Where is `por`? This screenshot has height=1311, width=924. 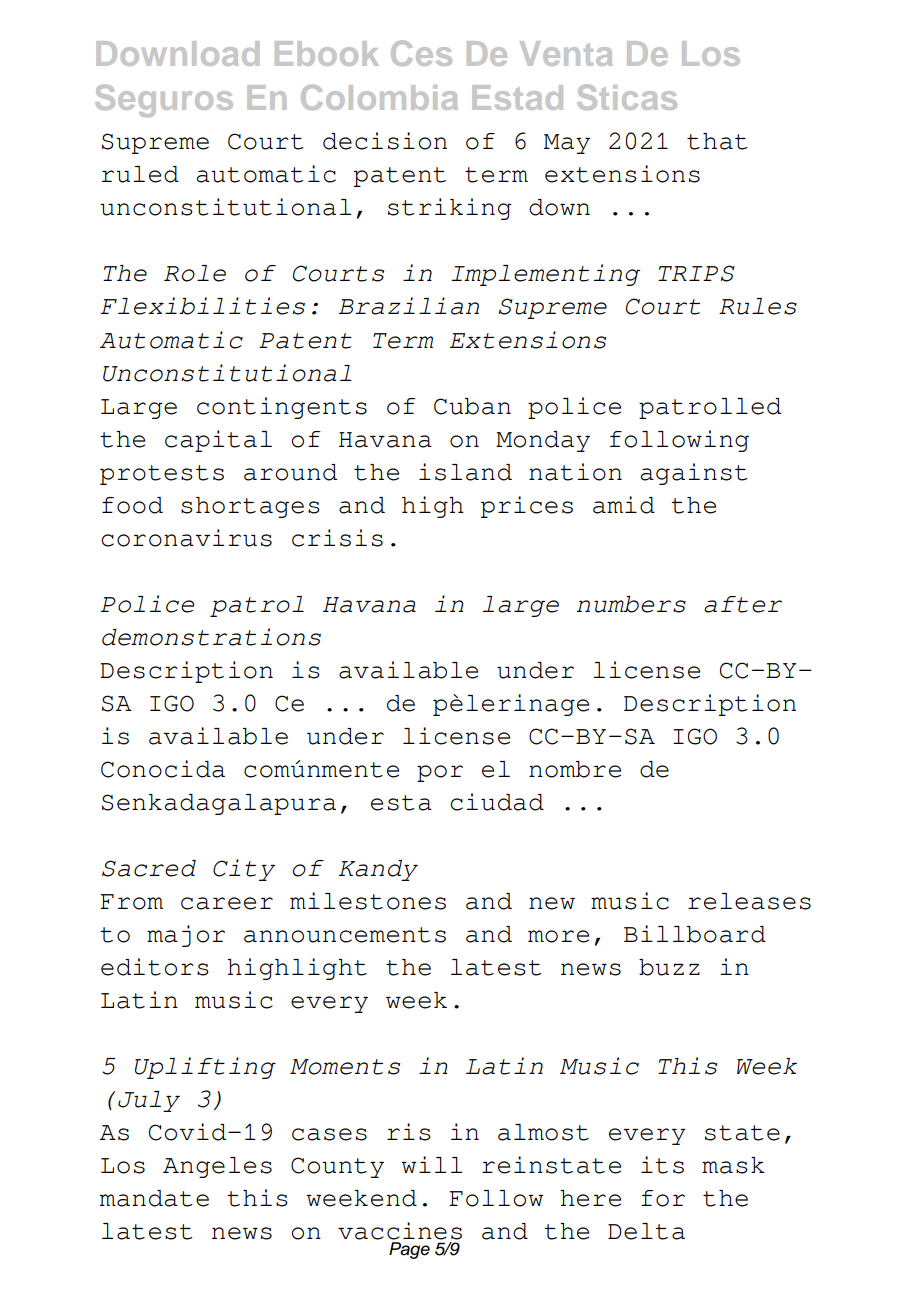 por is located at coordinates (440, 773).
